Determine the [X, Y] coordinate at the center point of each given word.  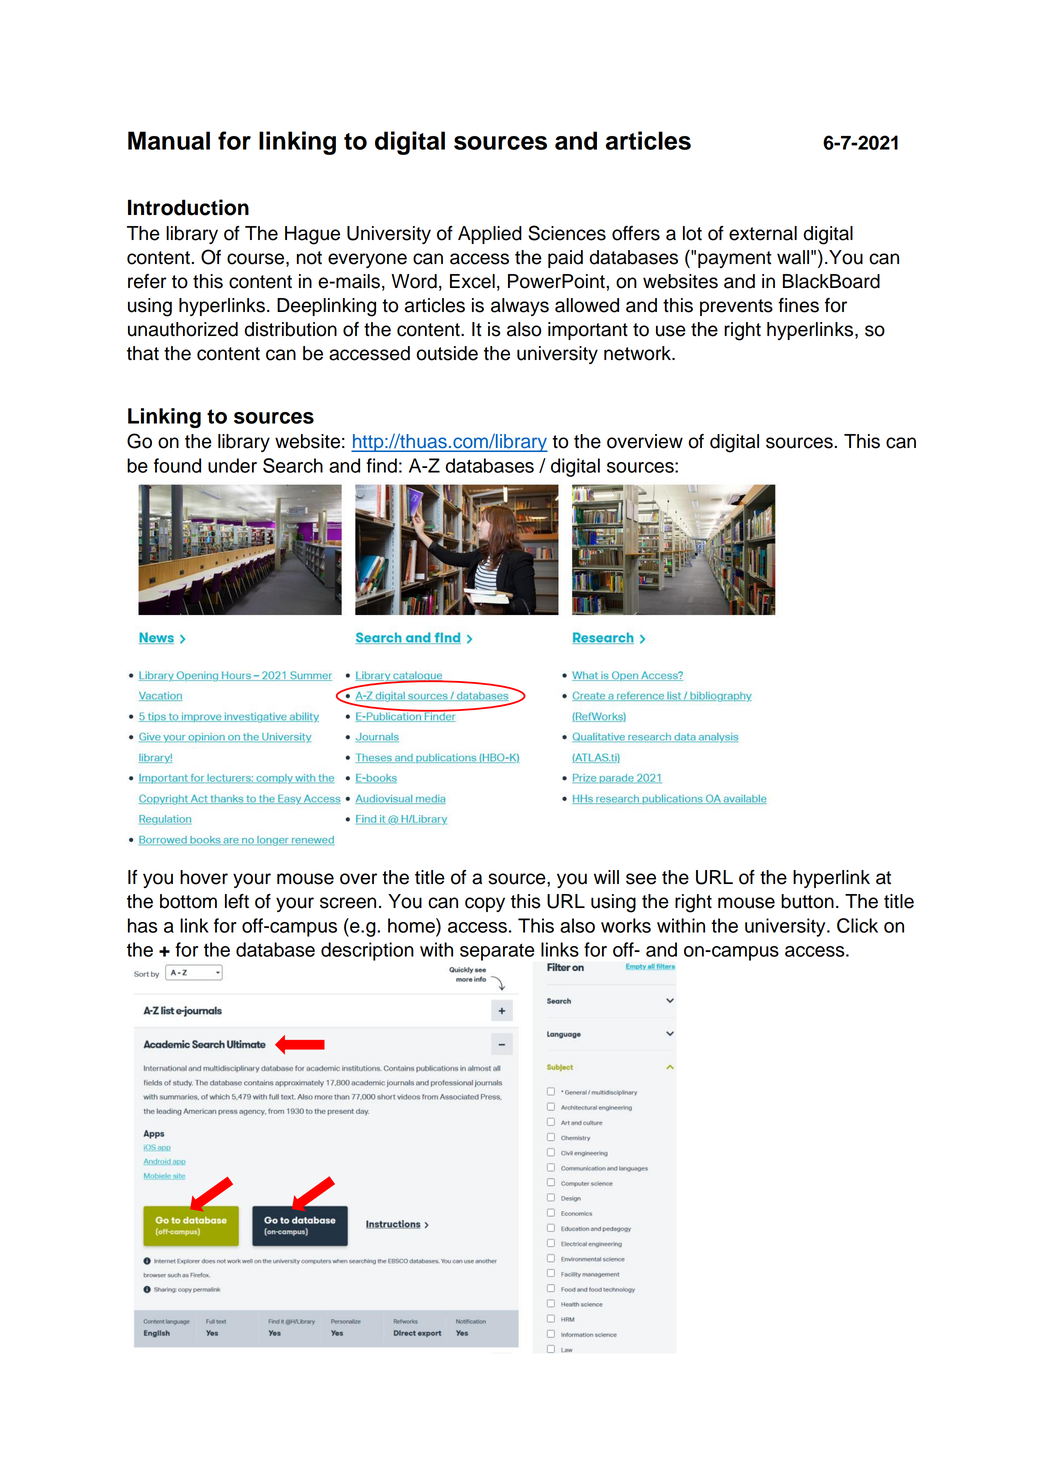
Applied [490, 235]
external [763, 233]
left [237, 901]
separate [497, 952]
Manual [169, 140]
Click [857, 925]
